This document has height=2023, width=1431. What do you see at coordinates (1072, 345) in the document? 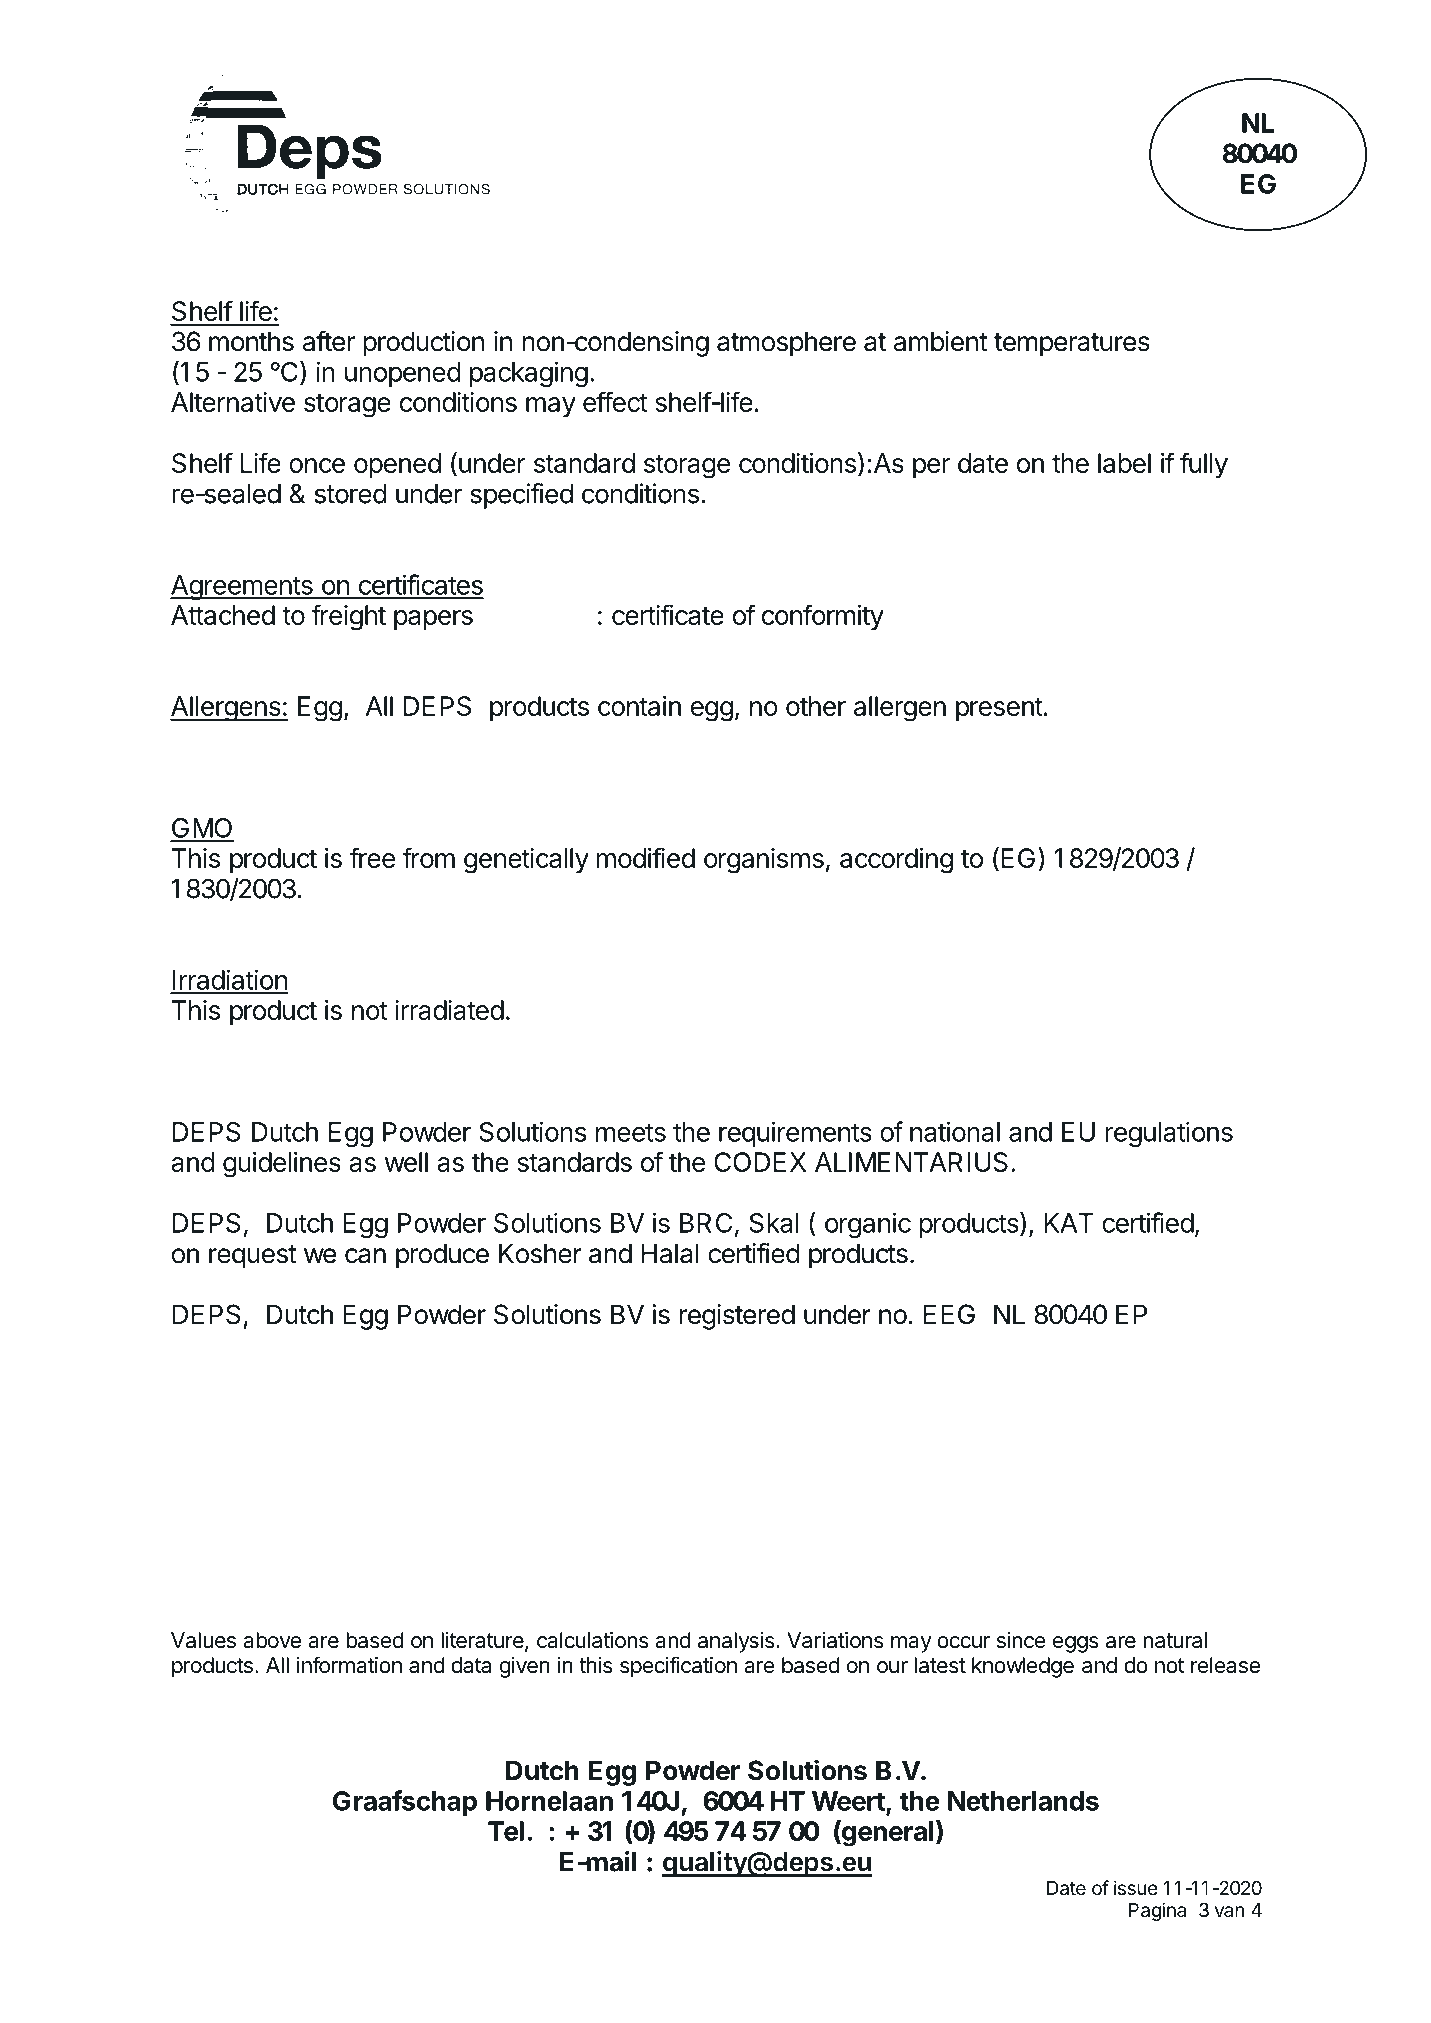
I see `temperatures` at bounding box center [1072, 345].
